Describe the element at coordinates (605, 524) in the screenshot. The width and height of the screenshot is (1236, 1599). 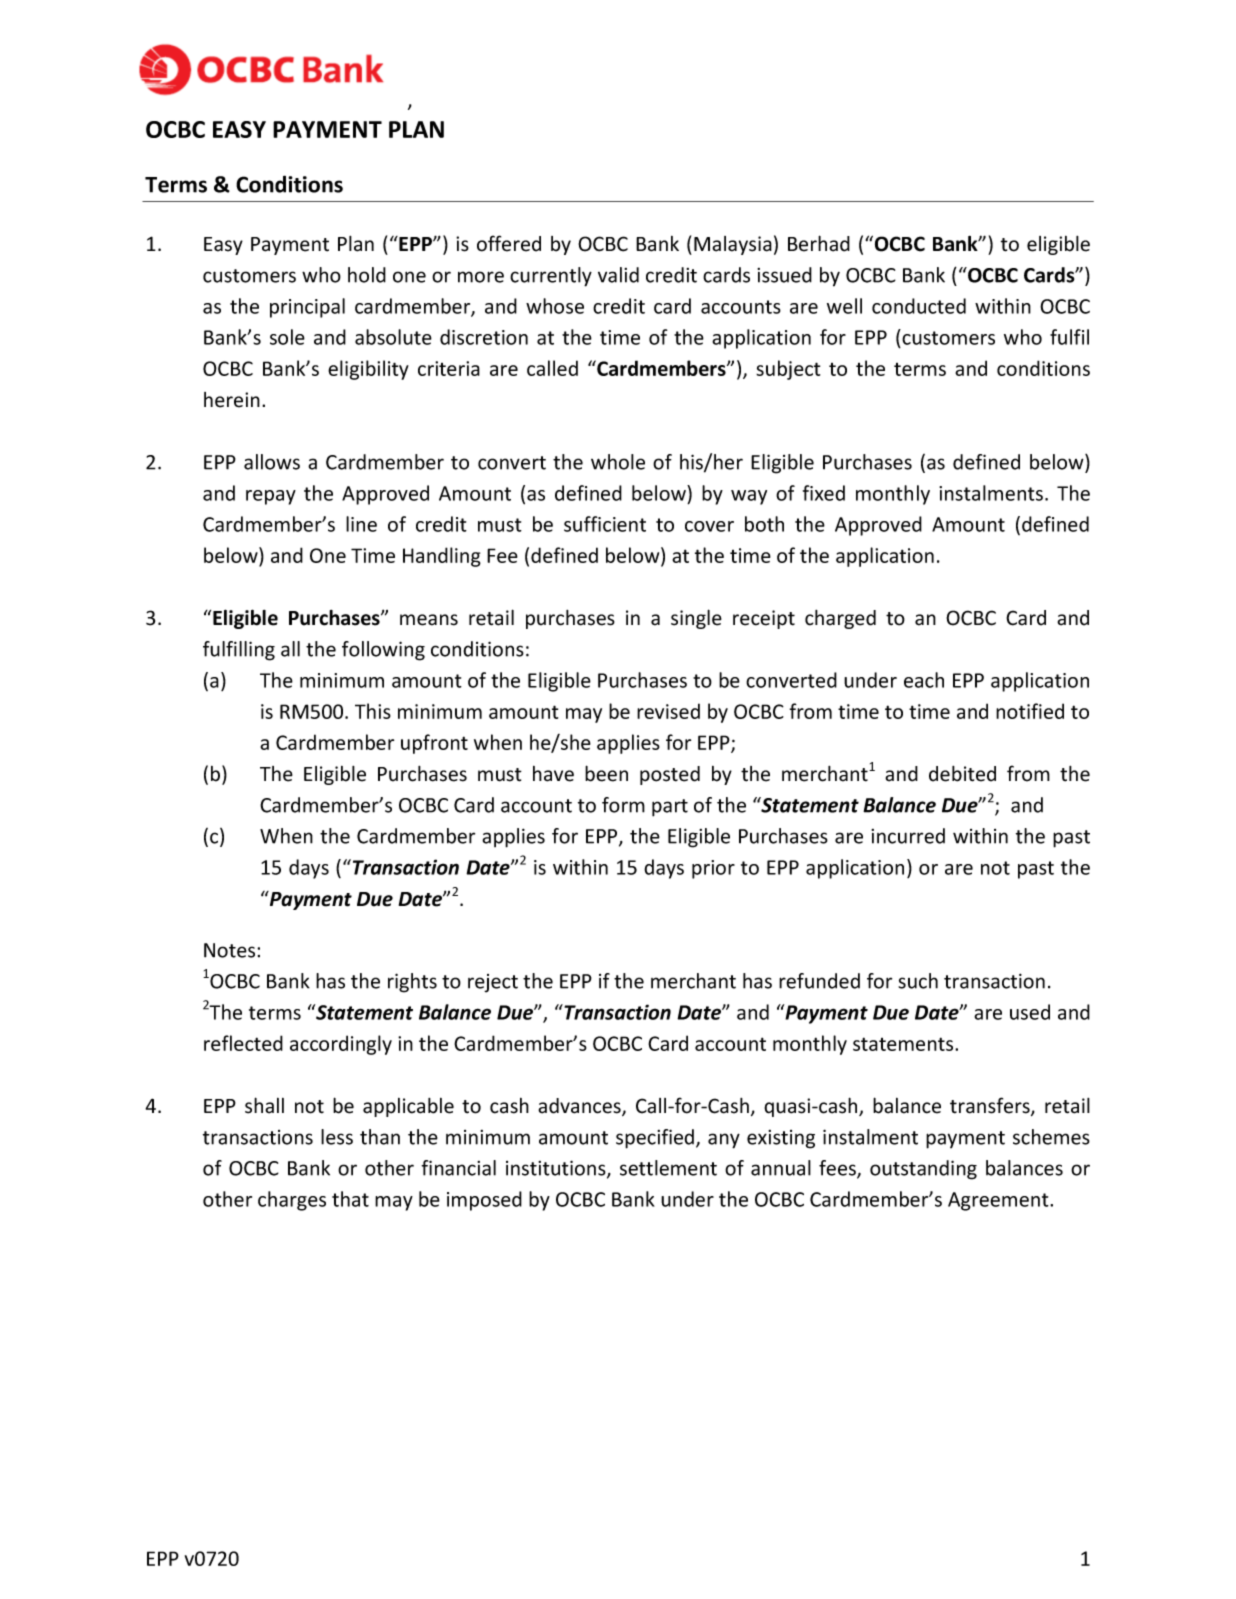
I see `sufficient` at that location.
